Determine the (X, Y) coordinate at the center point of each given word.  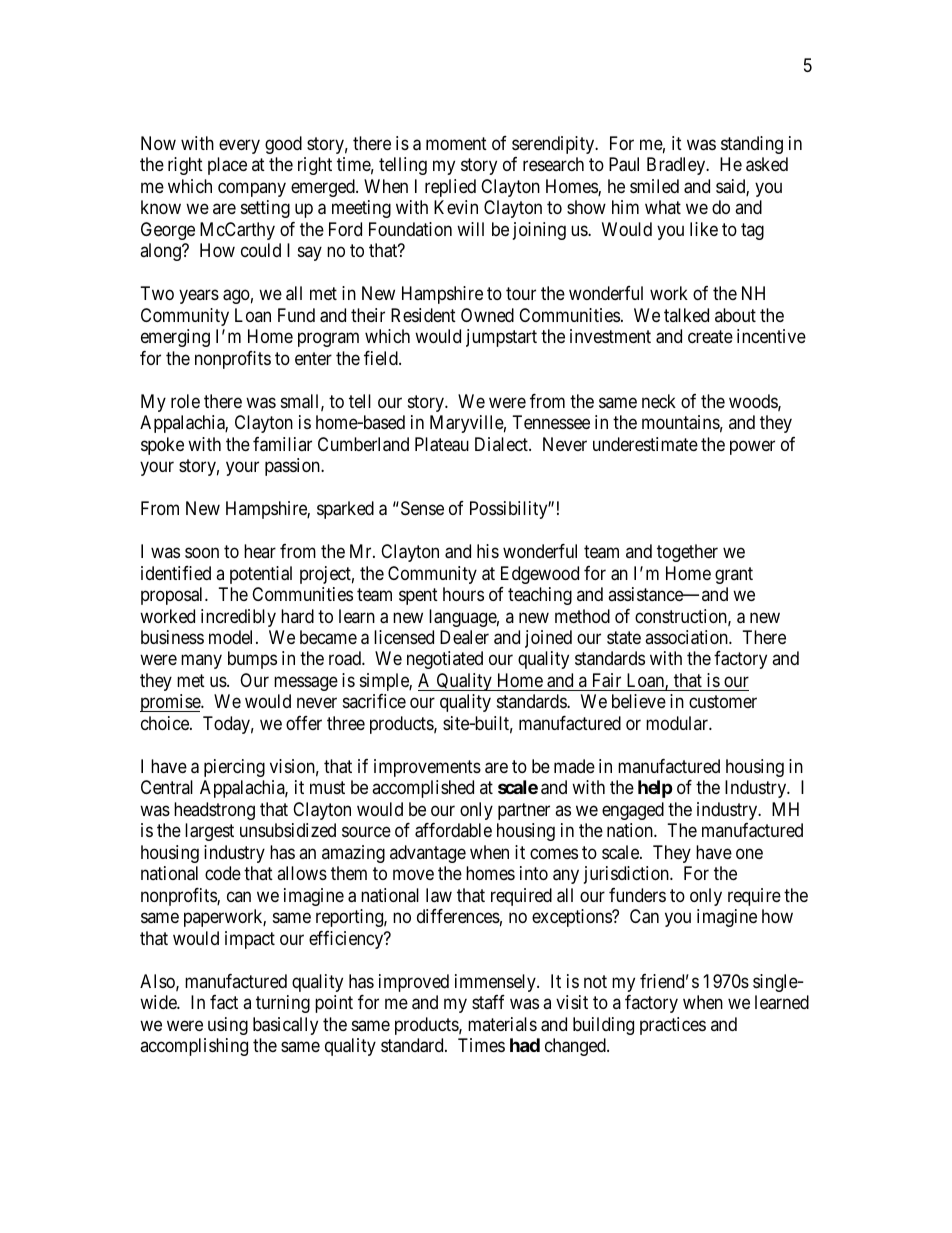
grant (734, 575)
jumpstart (501, 338)
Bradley (677, 166)
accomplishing (194, 1047)
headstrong (214, 811)
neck (659, 401)
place (227, 166)
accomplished (423, 789)
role (185, 401)
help (655, 789)
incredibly (238, 618)
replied (450, 188)
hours (463, 594)
